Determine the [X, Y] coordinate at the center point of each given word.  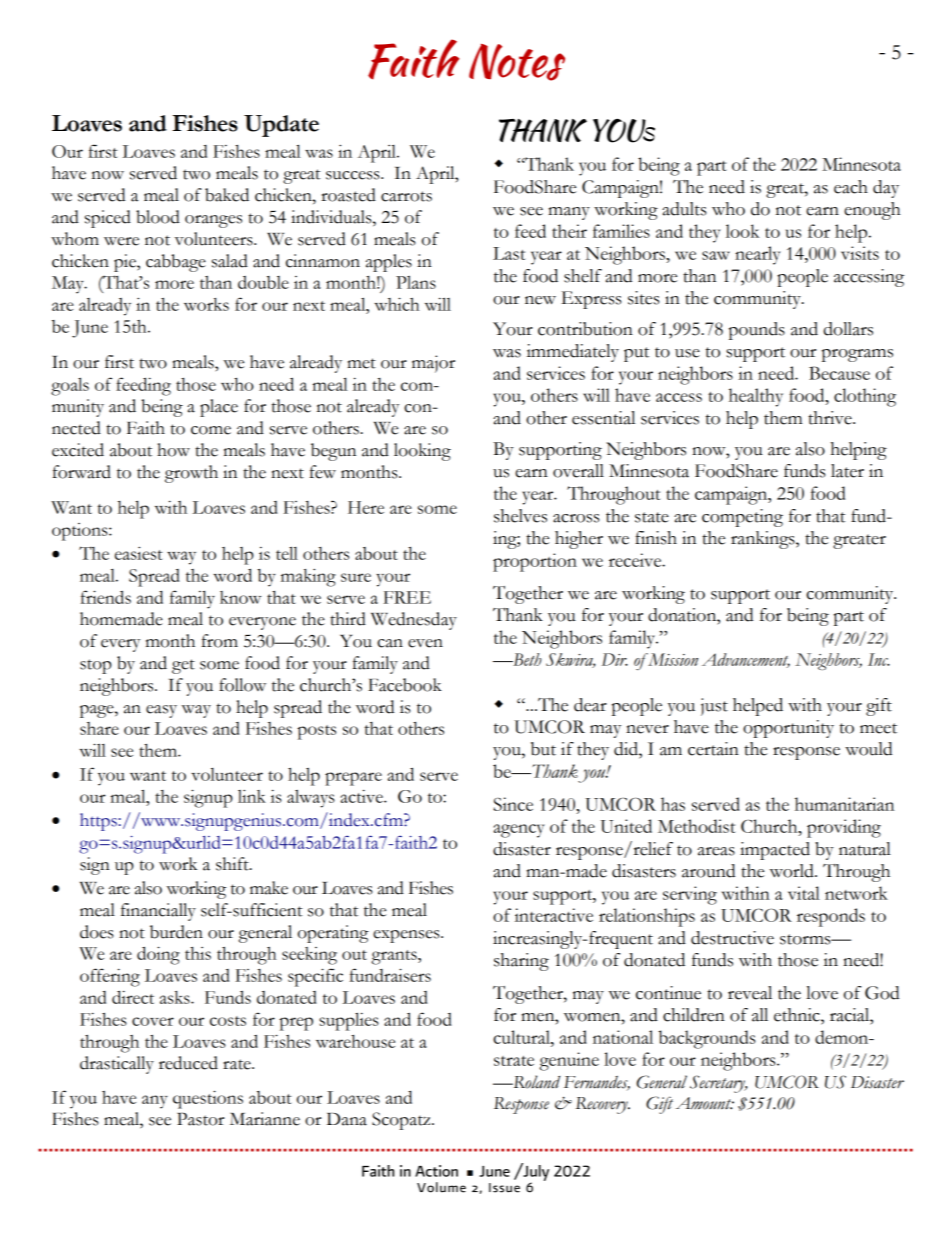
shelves [520, 516]
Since [513, 804]
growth [191, 474]
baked [227, 195]
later [847, 471]
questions [208, 1099]
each [851, 187]
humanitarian [844, 804]
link [252, 796]
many [569, 213]
